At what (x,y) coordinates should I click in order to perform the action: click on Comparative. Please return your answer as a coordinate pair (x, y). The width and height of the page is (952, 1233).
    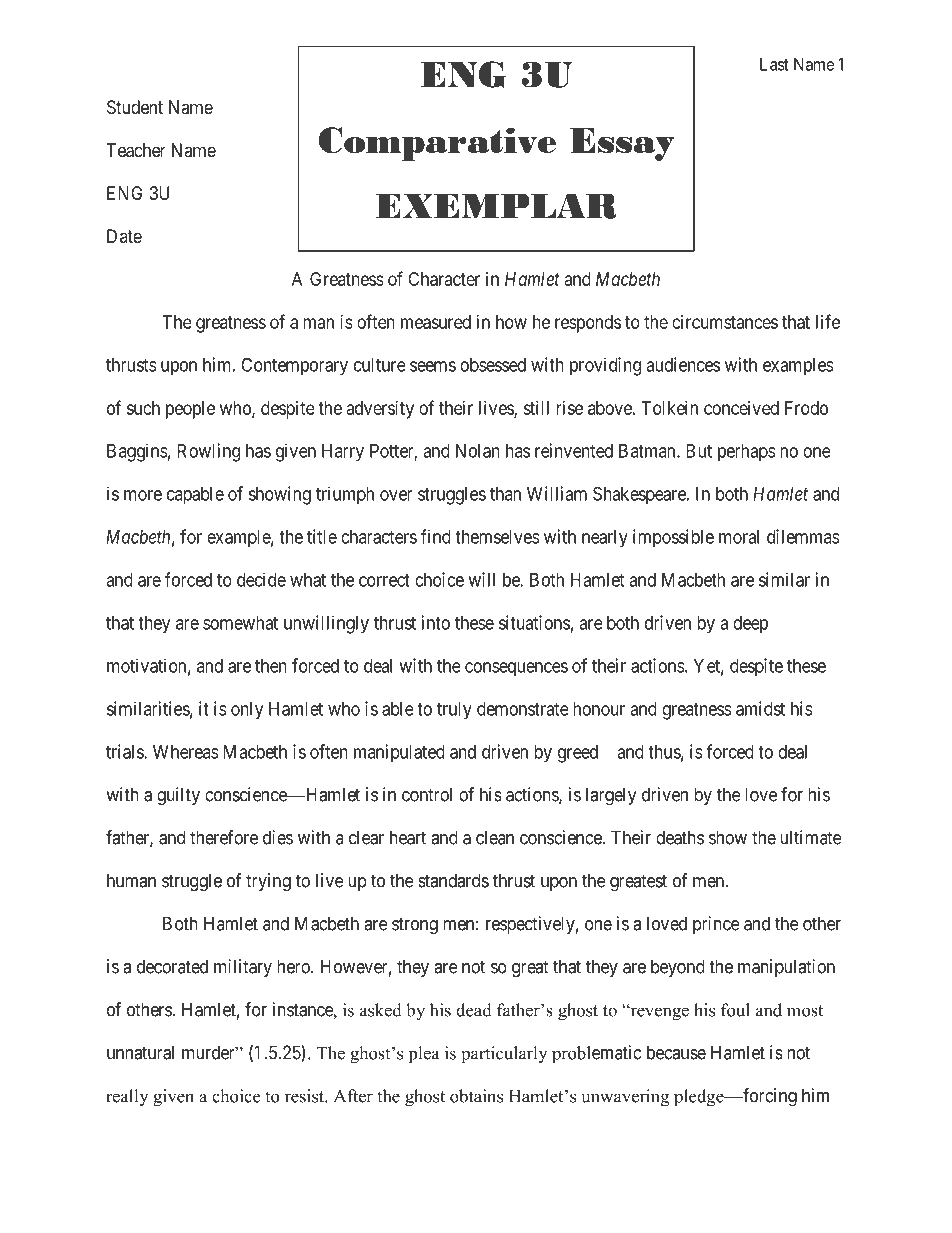
    Looking at the image, I should click on (437, 144).
